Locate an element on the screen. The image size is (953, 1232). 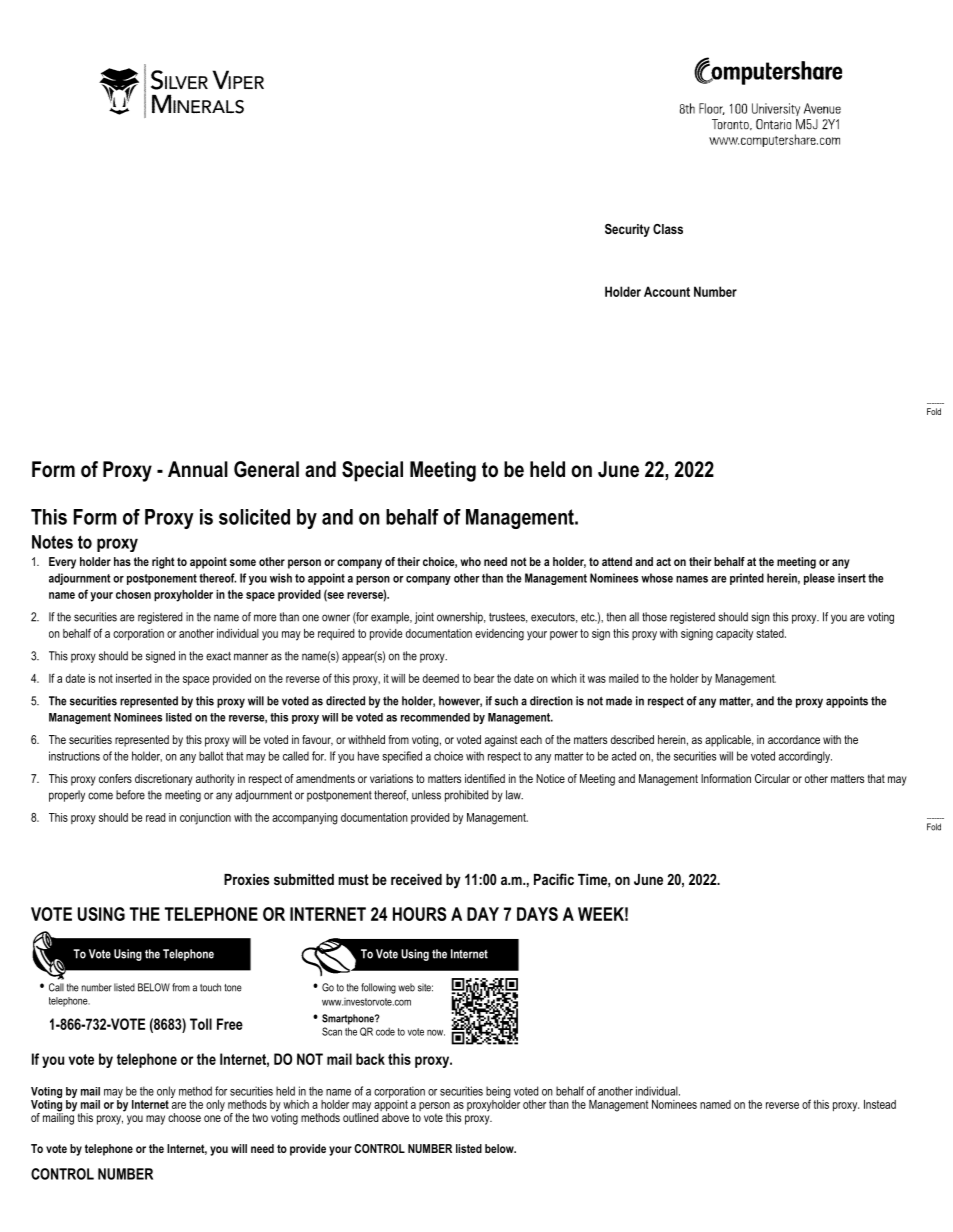
exact is located at coordinates (218, 656).
